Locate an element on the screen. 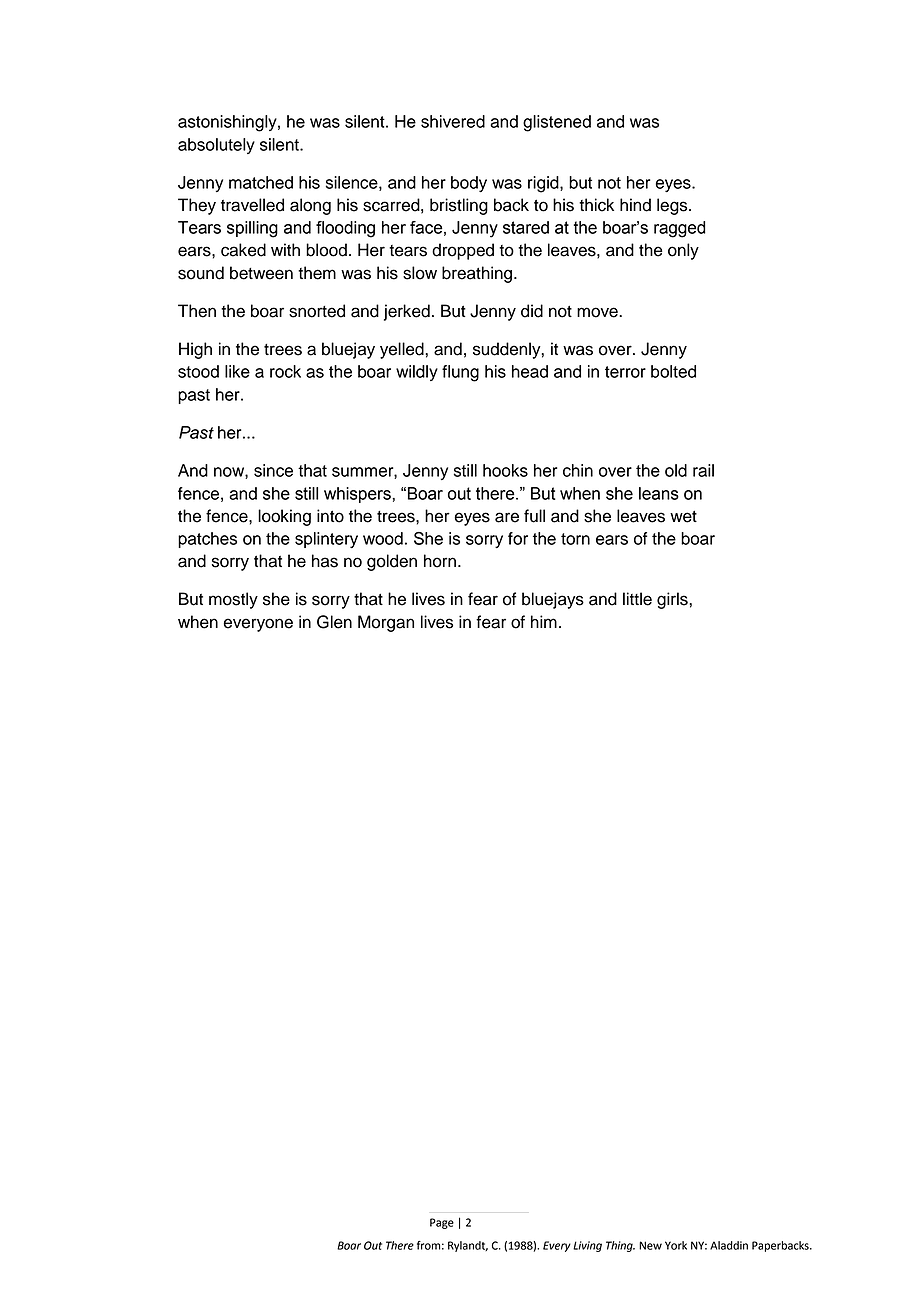  matched is located at coordinates (261, 182).
